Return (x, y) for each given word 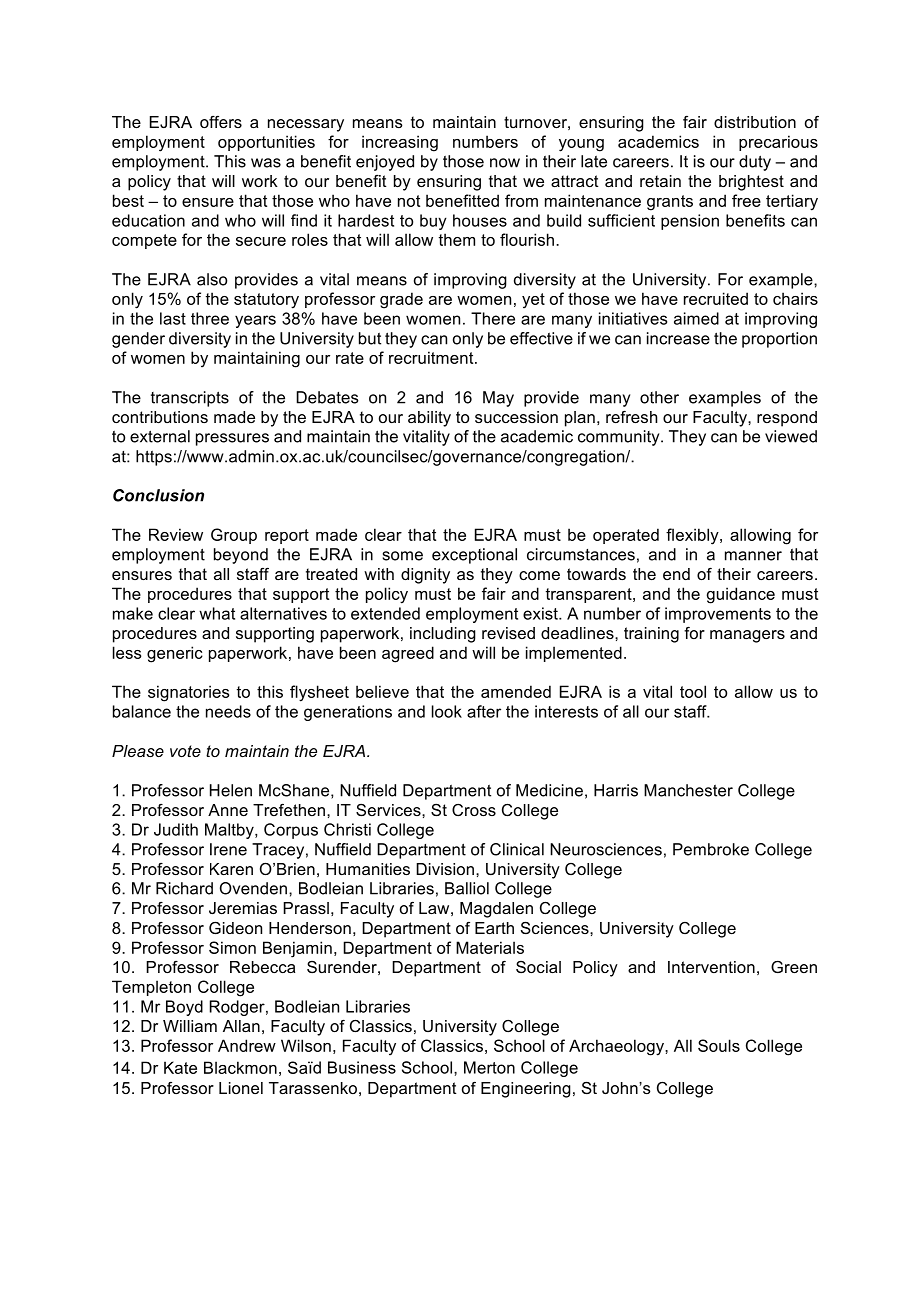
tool (693, 691)
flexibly (693, 536)
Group (234, 536)
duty (755, 163)
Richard (184, 888)
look (447, 711)
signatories (188, 693)
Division (445, 869)
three (210, 318)
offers (221, 122)
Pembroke (711, 849)
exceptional (474, 556)
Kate (180, 1067)
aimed (696, 318)
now (505, 163)
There (493, 318)
